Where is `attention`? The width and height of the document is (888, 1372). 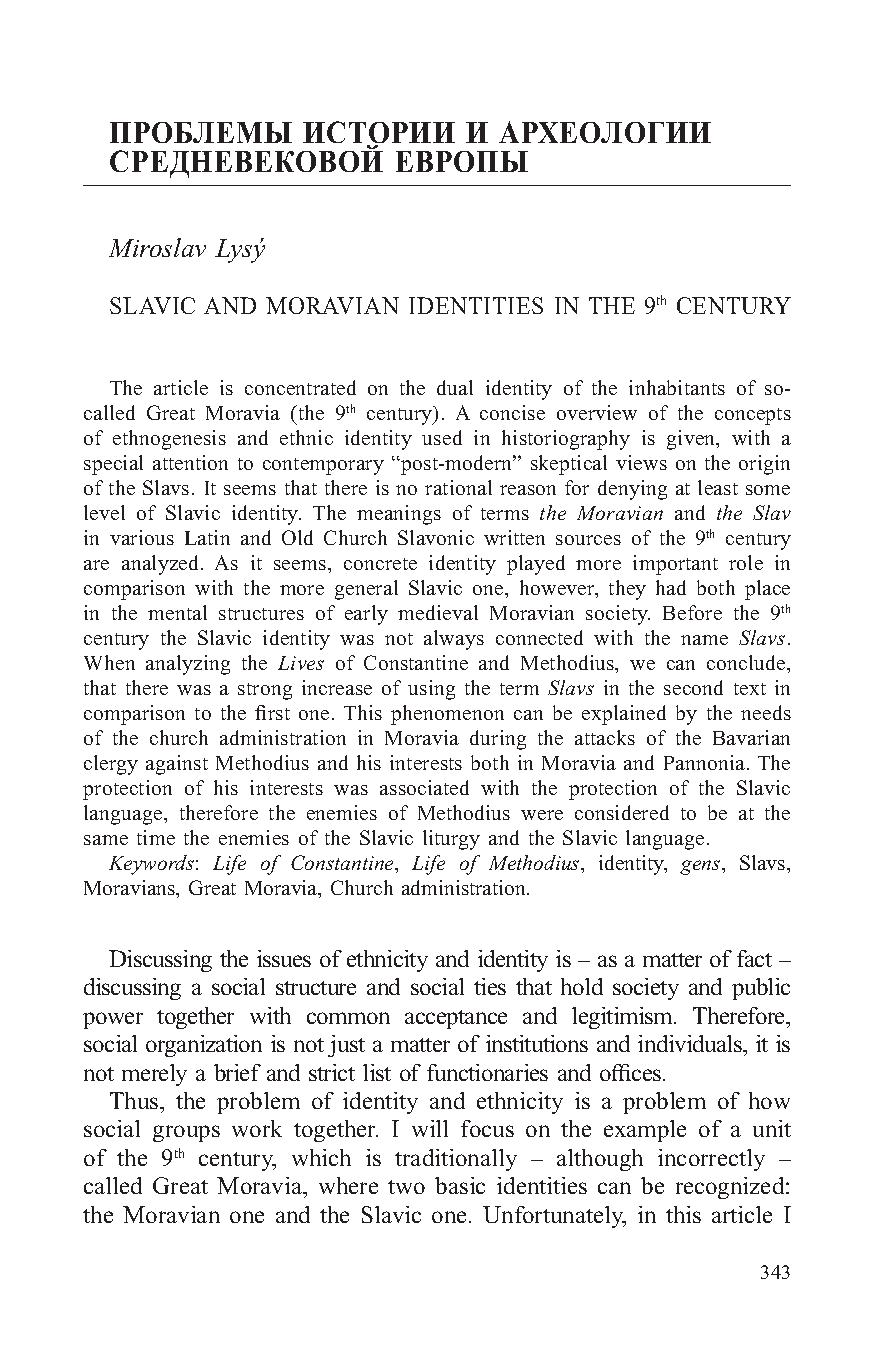 attention is located at coordinates (190, 462).
